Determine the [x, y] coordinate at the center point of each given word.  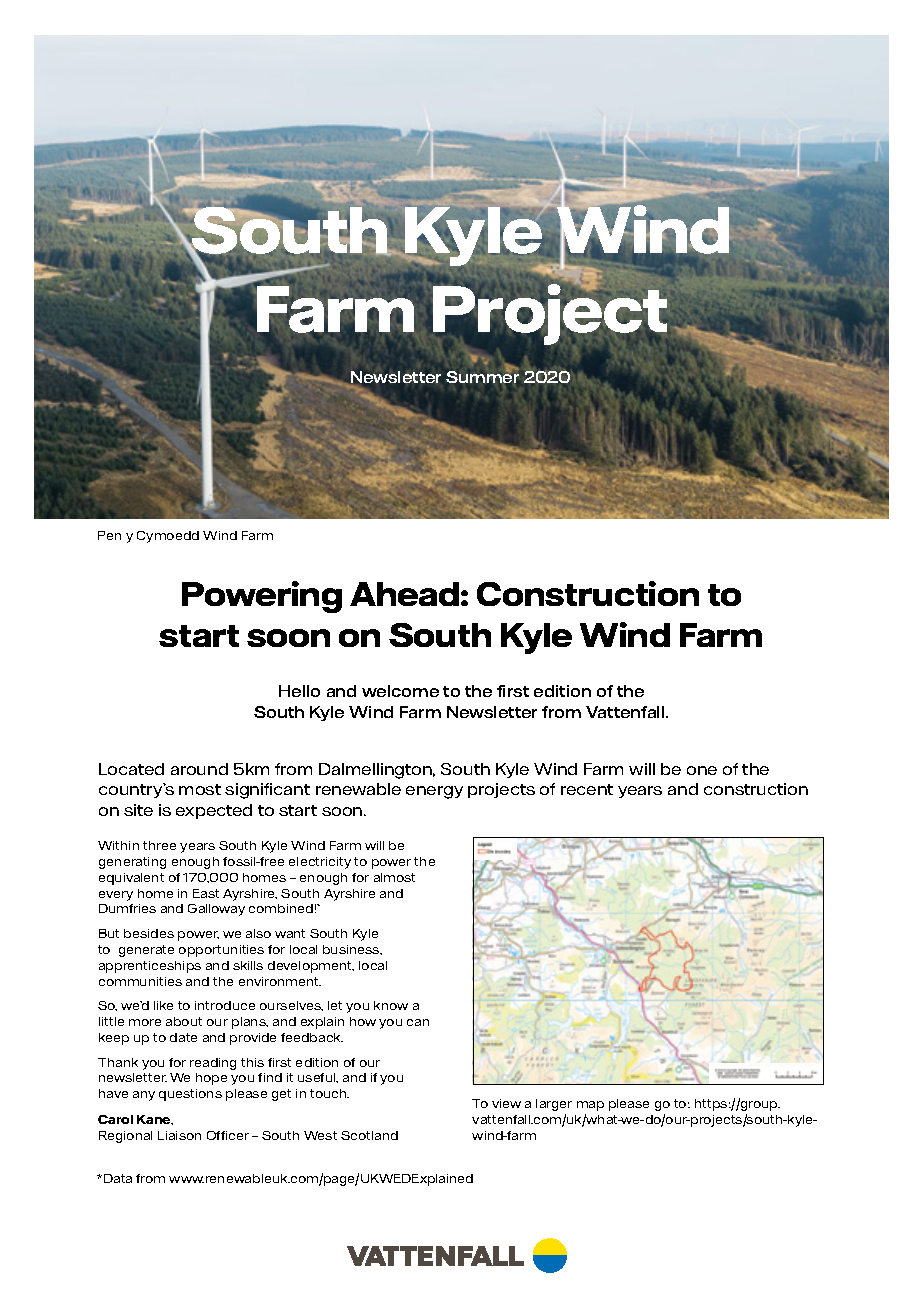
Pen [109, 535]
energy [434, 792]
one [702, 770]
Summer [482, 376]
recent [587, 789]
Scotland [369, 1135]
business [352, 950]
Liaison [179, 1135]
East [206, 893]
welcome [400, 691]
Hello [299, 691]
